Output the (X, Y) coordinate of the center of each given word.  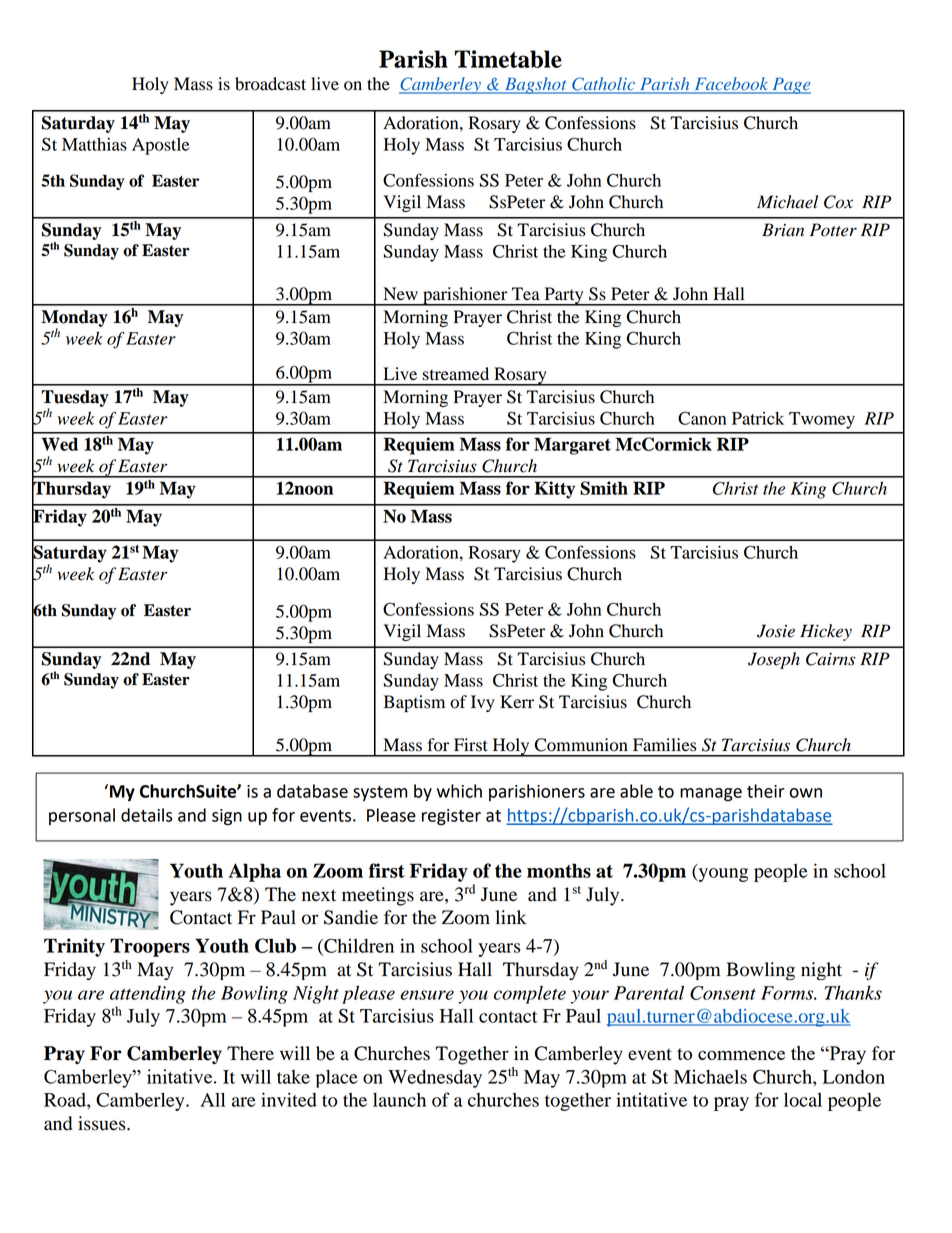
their (766, 791)
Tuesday (75, 399)
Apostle (160, 146)
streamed (456, 374)
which (459, 791)
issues (103, 1123)
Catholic (604, 85)
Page (790, 86)
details (146, 815)
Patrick (758, 418)
